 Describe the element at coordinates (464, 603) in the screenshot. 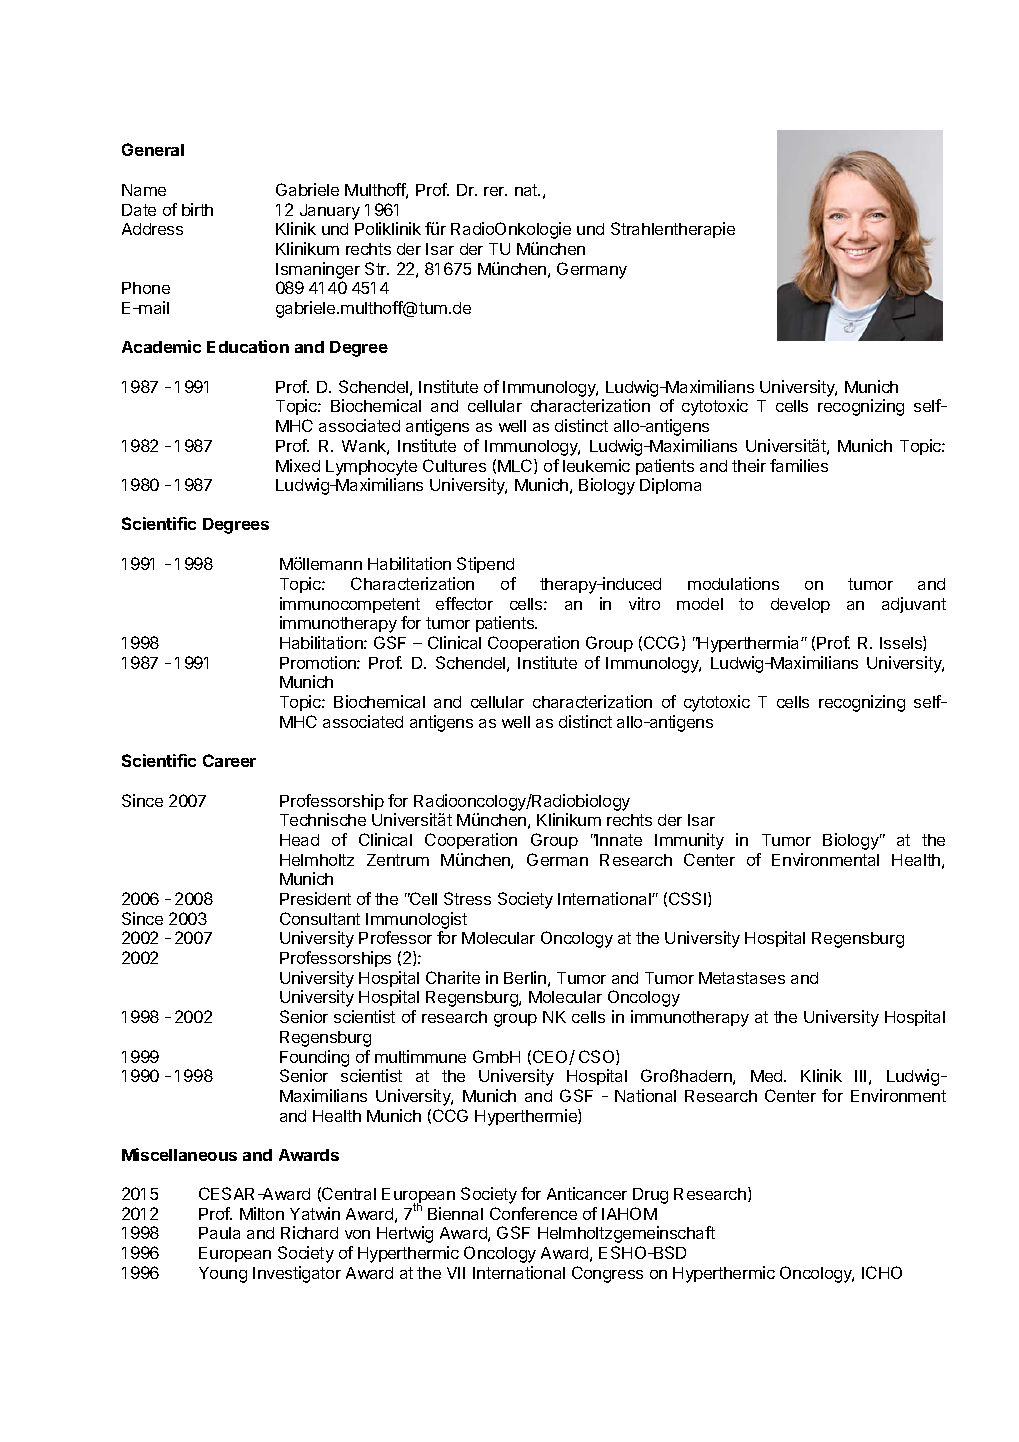

I see `effector` at that location.
